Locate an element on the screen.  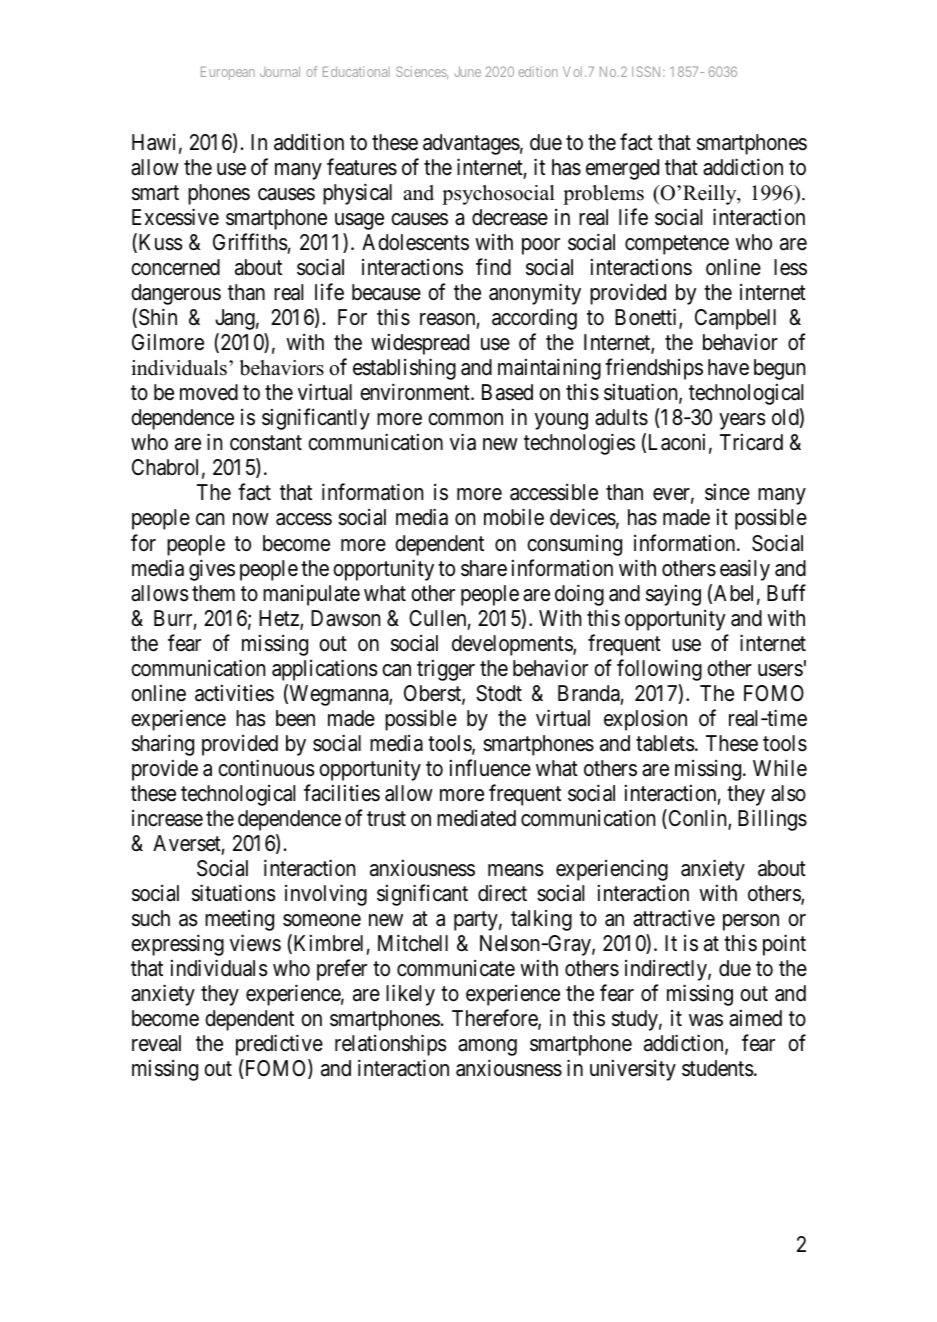
among is located at coordinates (487, 1047).
